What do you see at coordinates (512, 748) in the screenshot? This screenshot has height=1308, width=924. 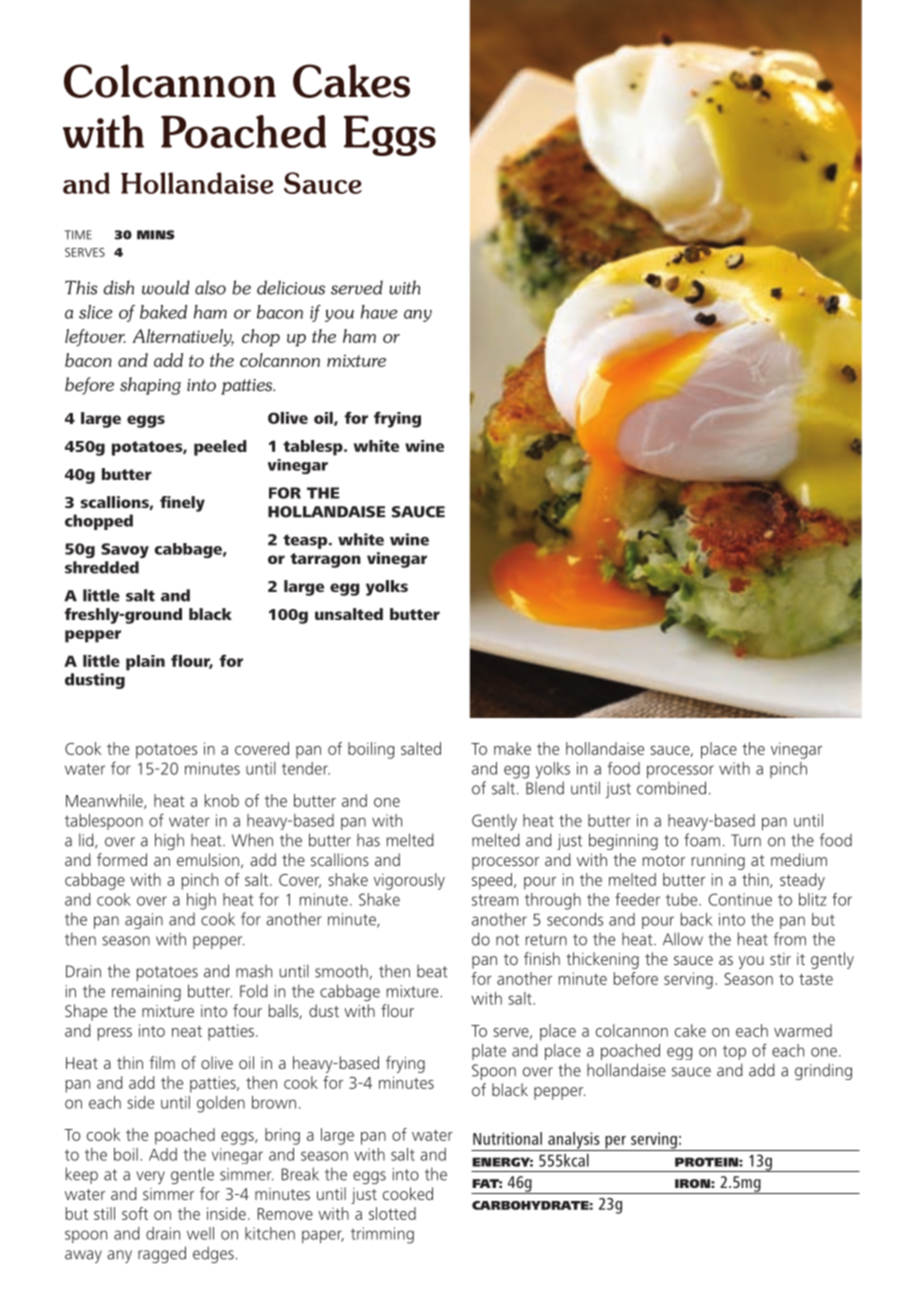 I see `make` at bounding box center [512, 748].
